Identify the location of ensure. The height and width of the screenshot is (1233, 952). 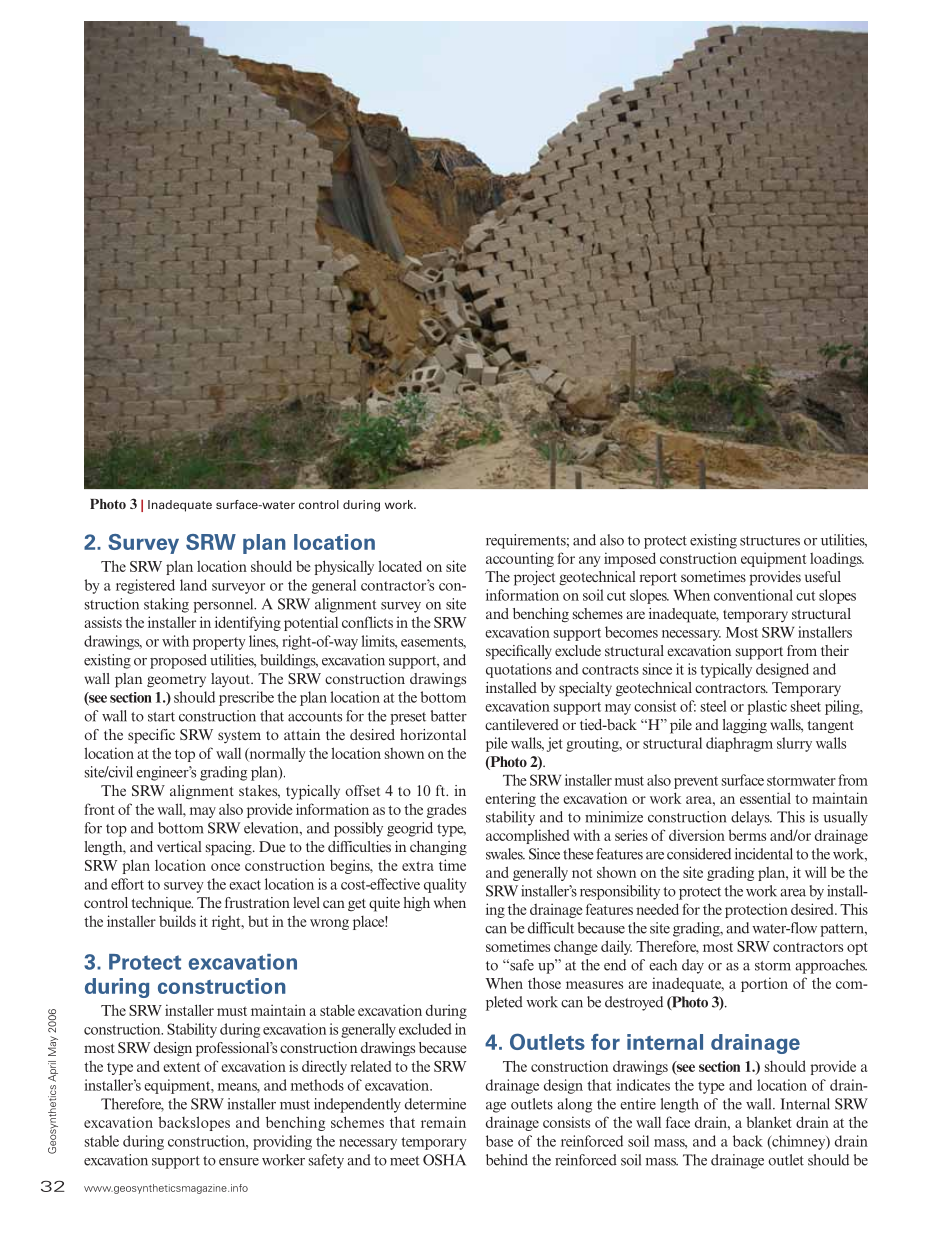
(239, 1162).
